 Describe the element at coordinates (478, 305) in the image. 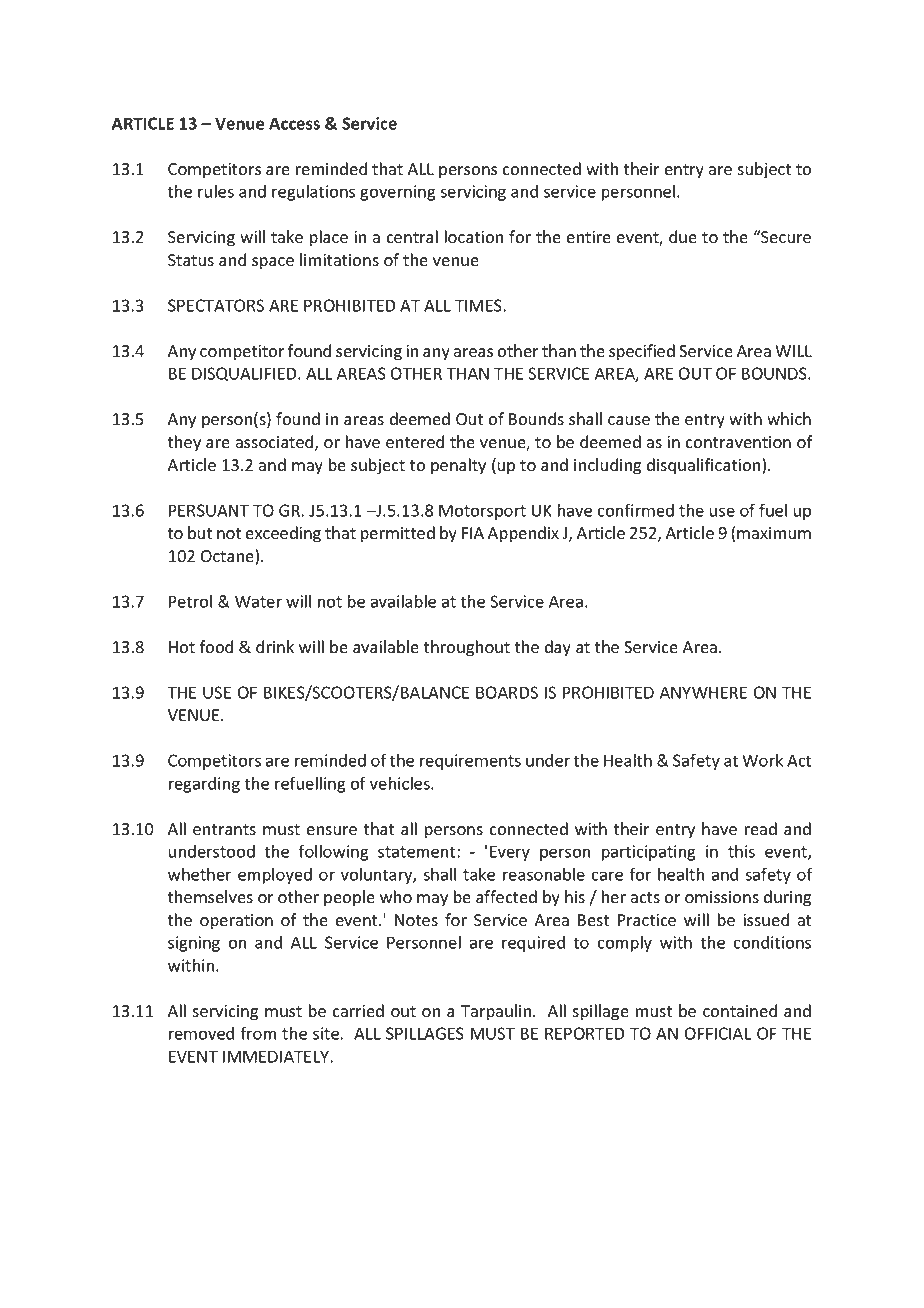

I see `TIMES` at that location.
